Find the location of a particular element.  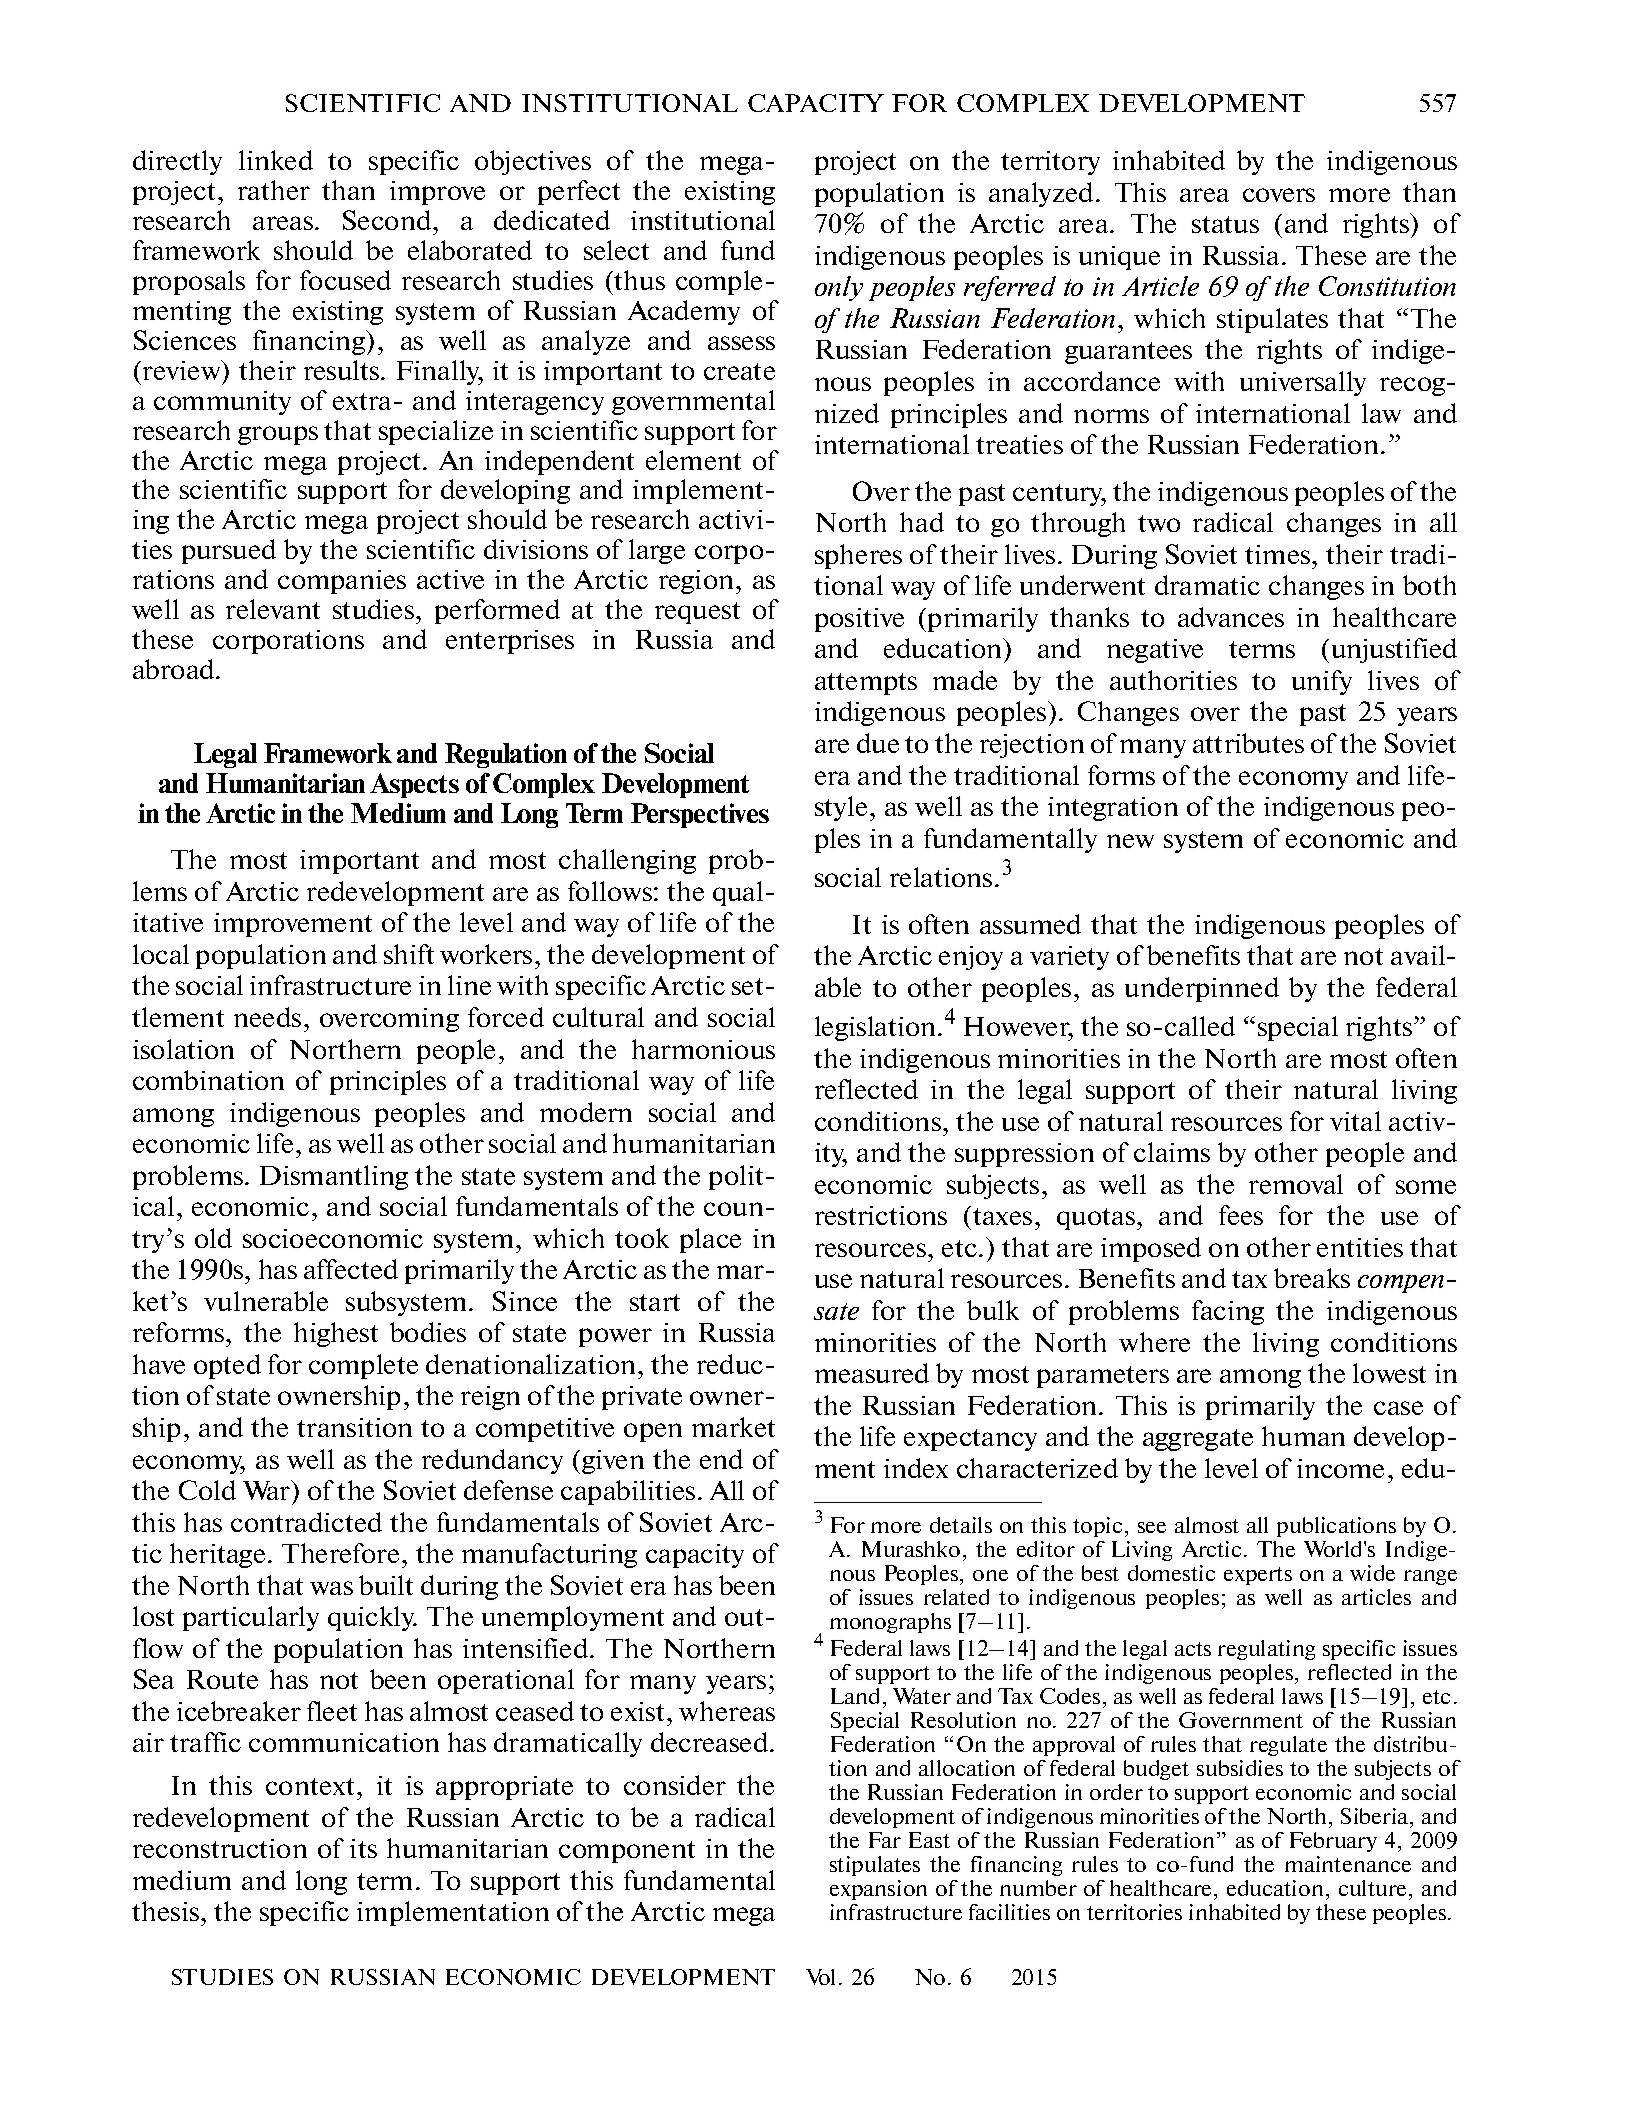

thesis is located at coordinates (165, 1911).
